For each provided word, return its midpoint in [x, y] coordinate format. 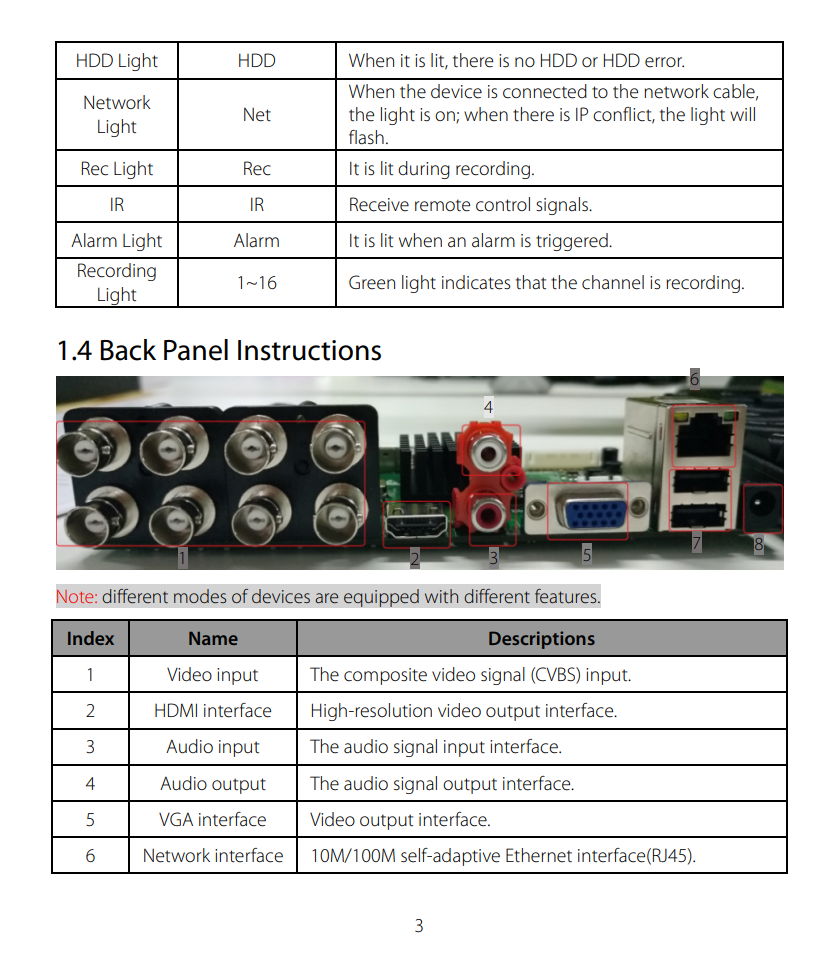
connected [545, 91]
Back [128, 350]
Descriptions [542, 640]
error [664, 62]
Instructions [309, 350]
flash [366, 137]
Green [372, 282]
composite [385, 676]
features [567, 596]
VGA [176, 819]
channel [613, 282]
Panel [196, 350]
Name [213, 638]
